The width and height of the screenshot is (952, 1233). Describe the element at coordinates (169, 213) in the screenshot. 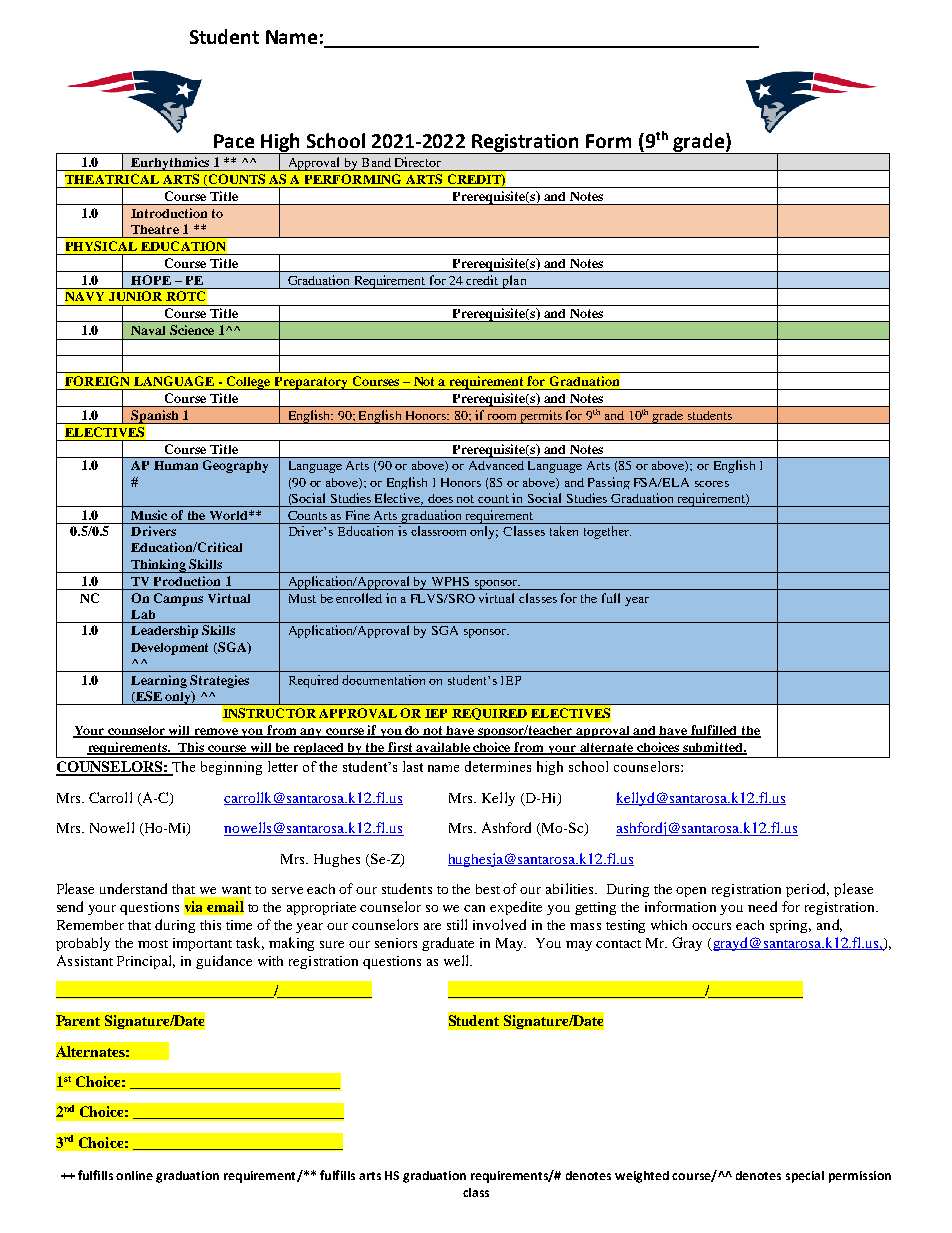

I see `Introduction` at that location.
